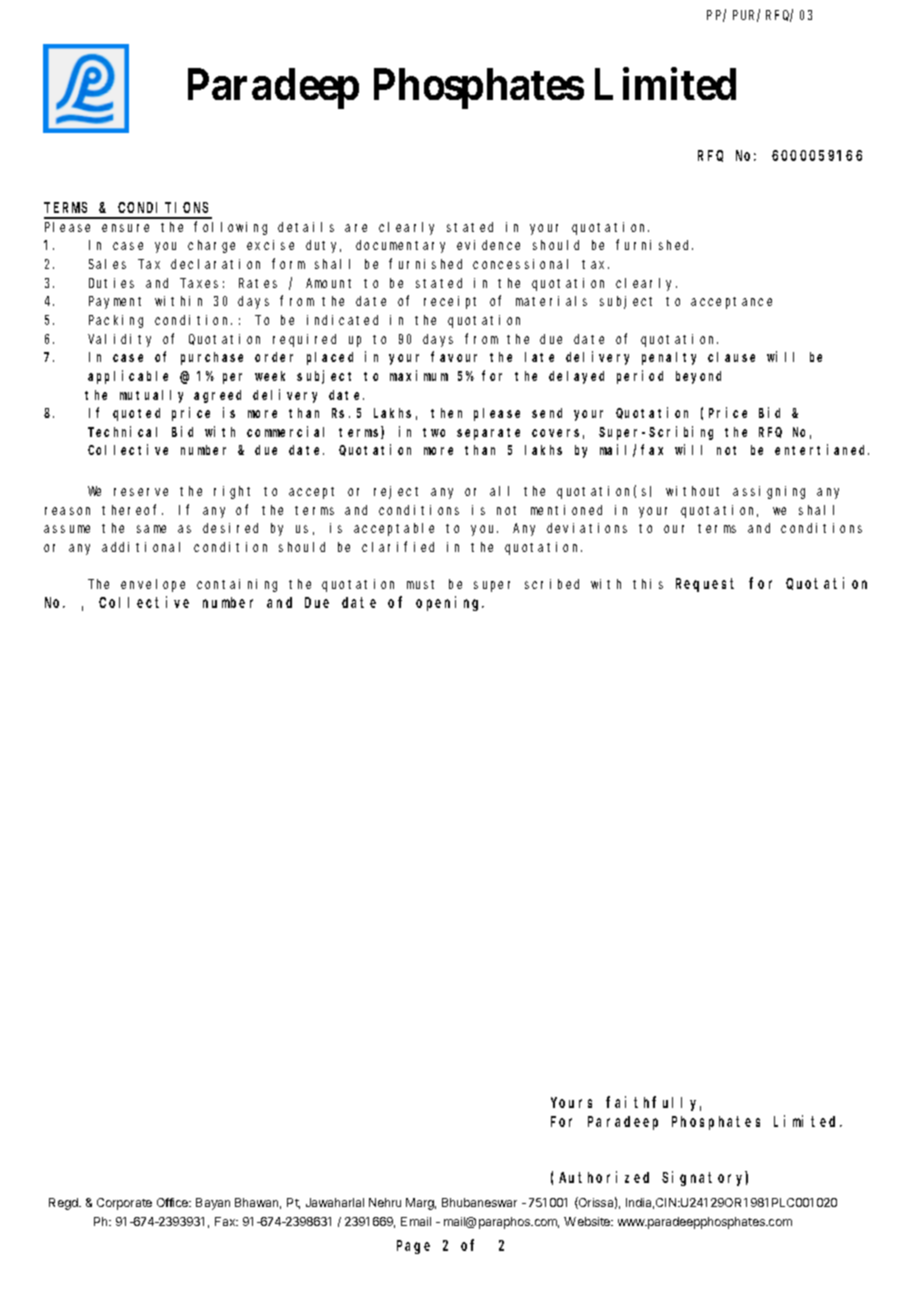 The width and height of the page is (924, 1308). Describe the element at coordinates (141, 492) in the page. I see `reserve` at that location.
